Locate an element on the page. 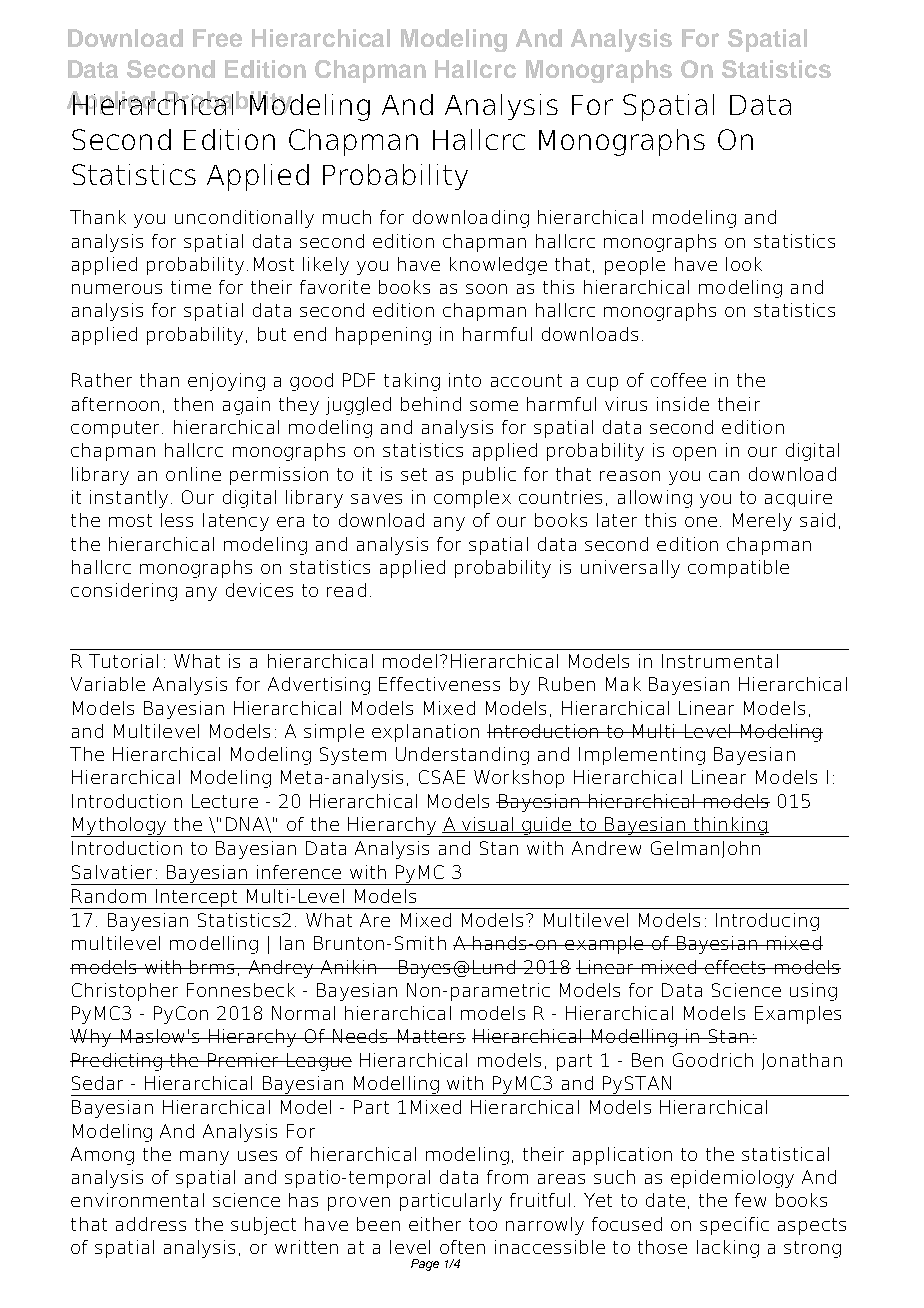  Effectiveness is located at coordinates (439, 684).
